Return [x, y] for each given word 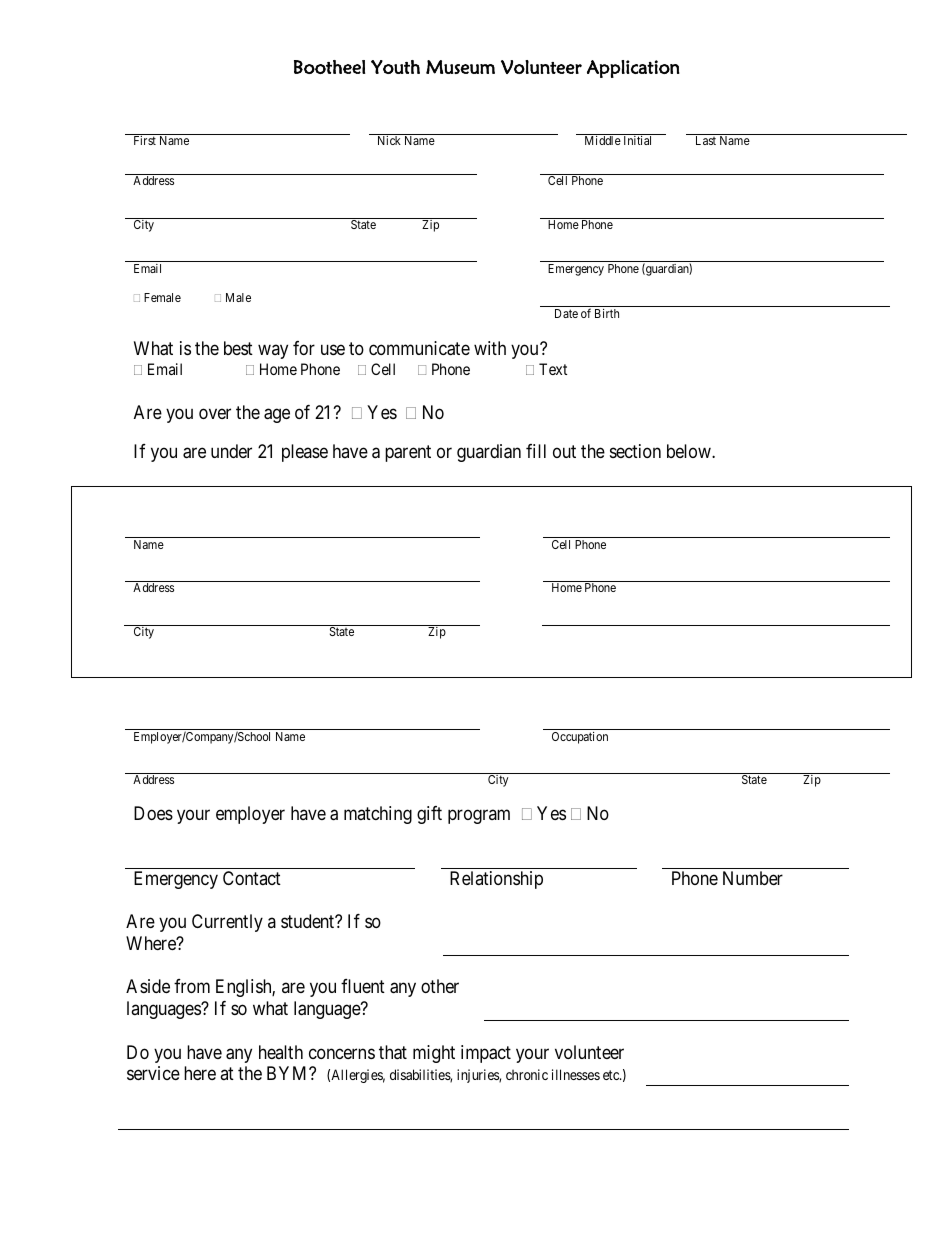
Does [153, 813]
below [690, 451]
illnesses [576, 1074]
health [281, 1052]
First [145, 140]
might [434, 1054]
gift [429, 815]
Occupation [580, 738]
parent [408, 453]
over [215, 413]
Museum [460, 67]
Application [633, 69]
